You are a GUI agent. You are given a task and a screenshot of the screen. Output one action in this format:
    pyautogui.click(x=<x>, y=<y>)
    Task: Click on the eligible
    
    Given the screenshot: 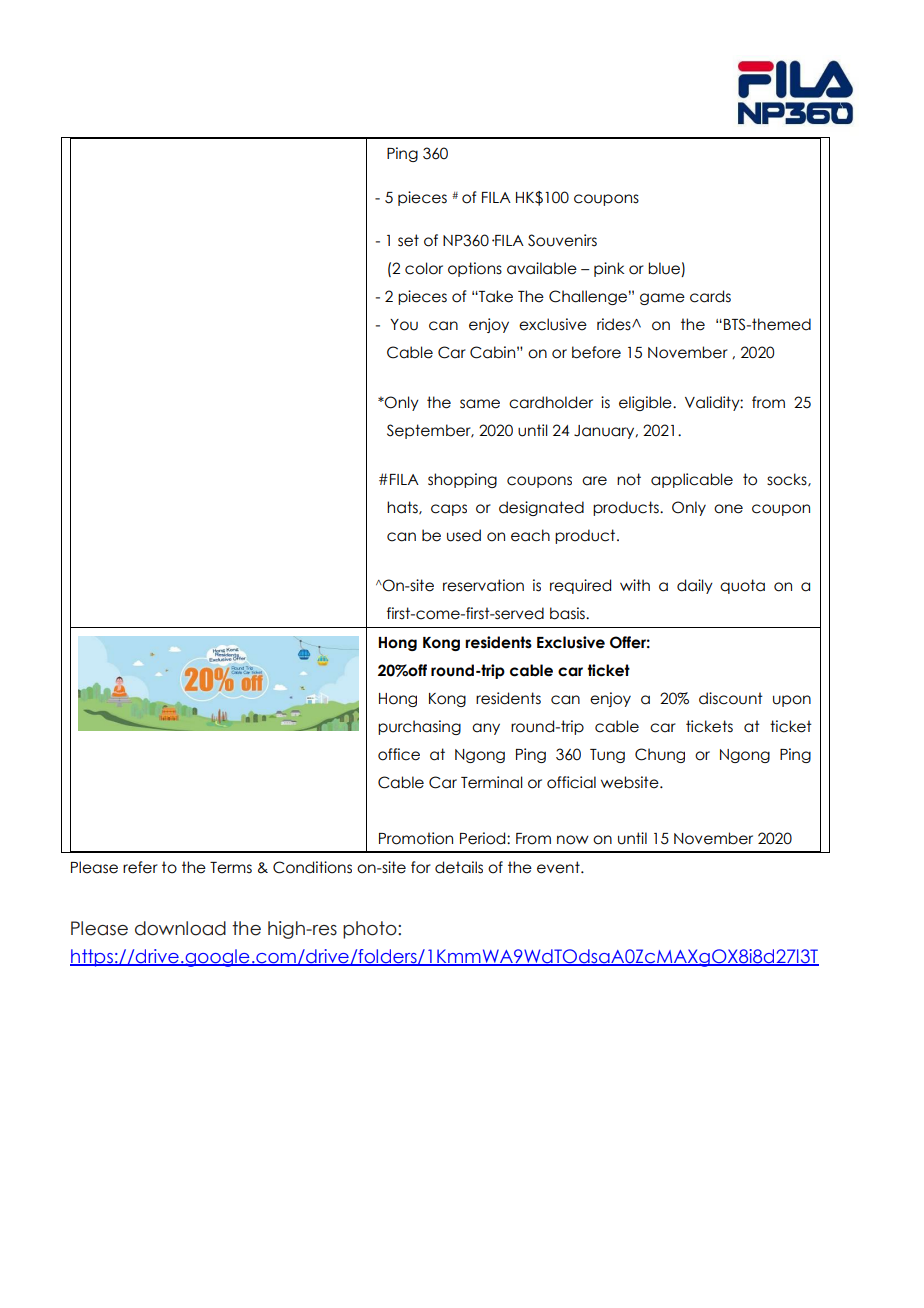 What is the action you would take?
    pyautogui.click(x=646, y=403)
